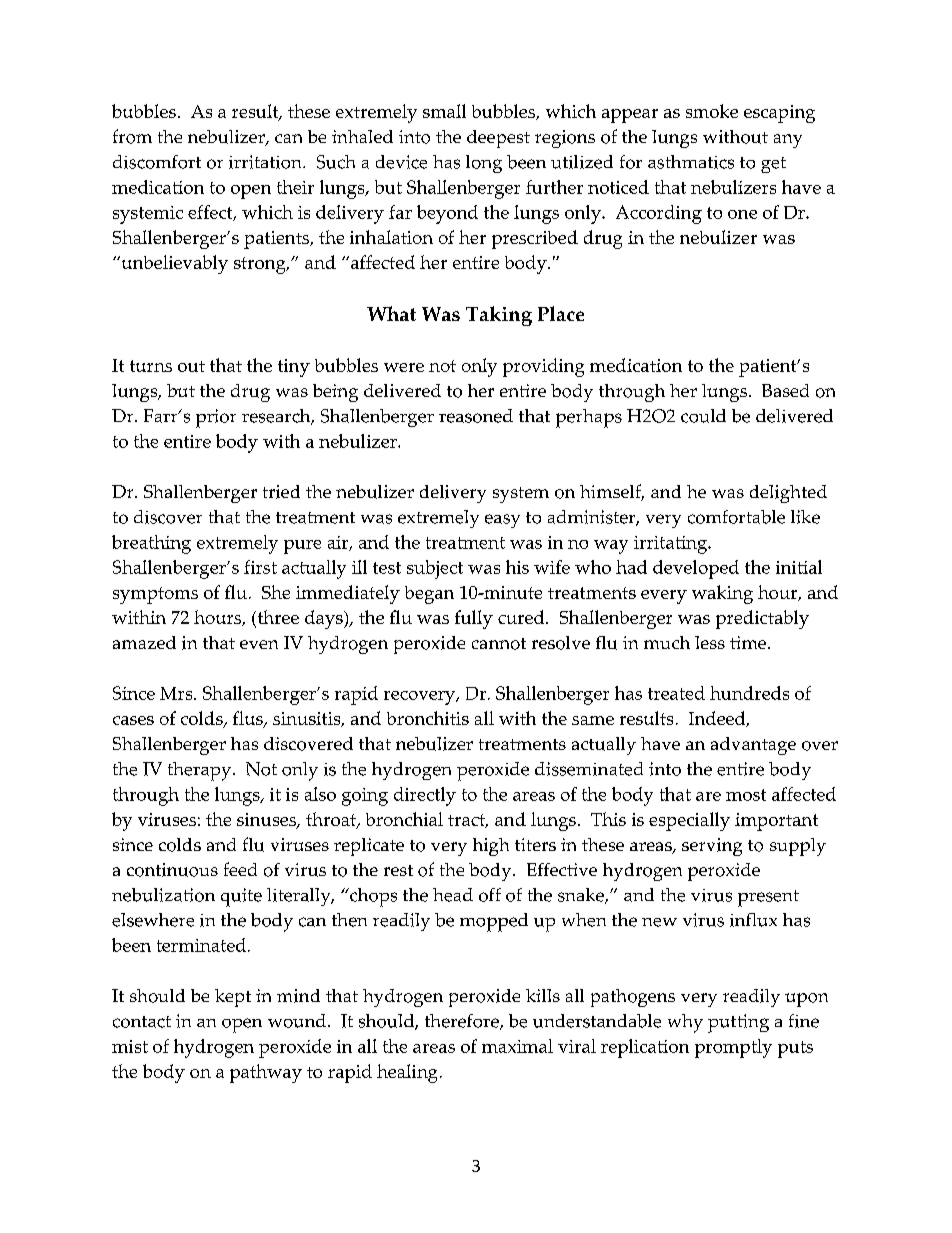 The width and height of the page is (952, 1233). I want to click on symptoms, so click(155, 595).
